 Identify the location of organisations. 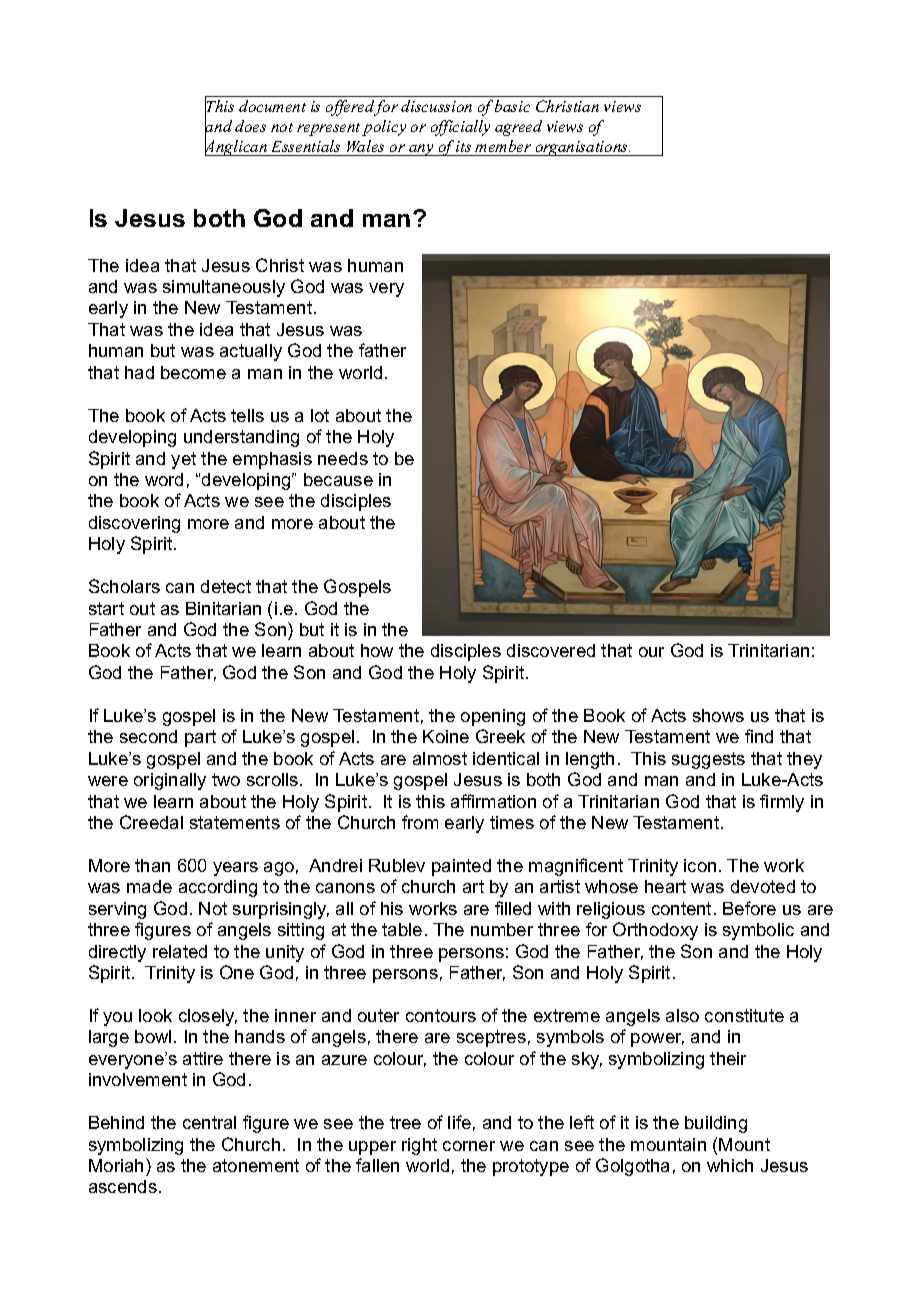
(581, 148).
